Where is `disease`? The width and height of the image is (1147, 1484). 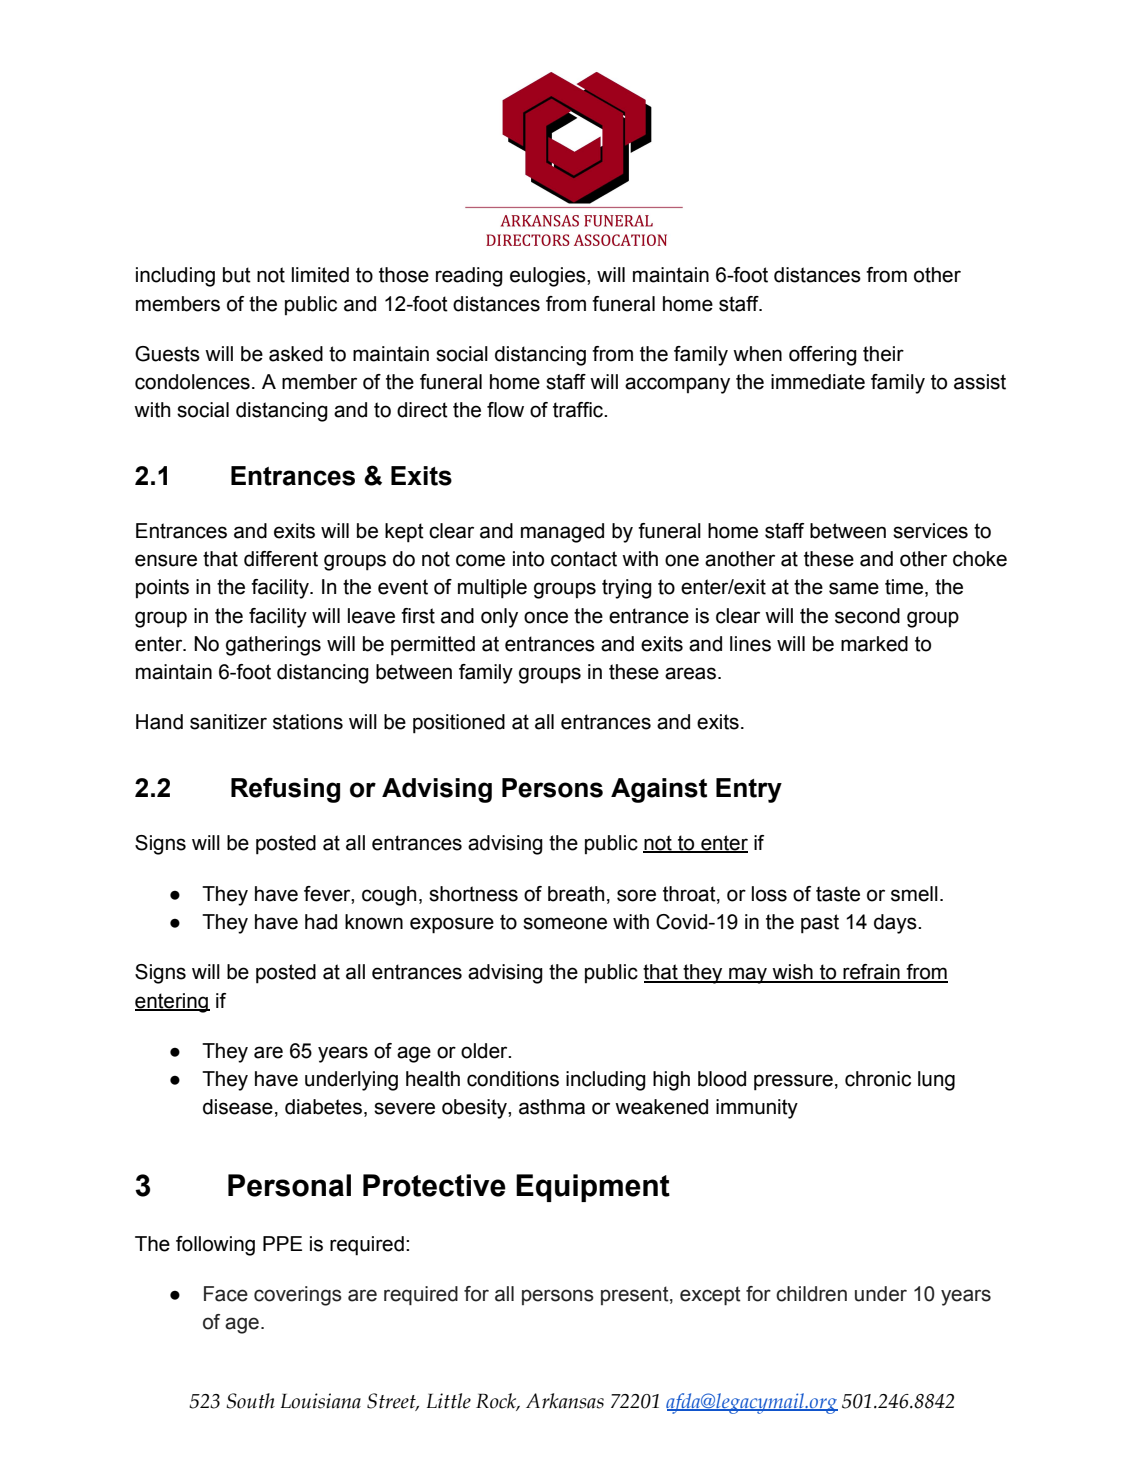 disease is located at coordinates (238, 1107).
